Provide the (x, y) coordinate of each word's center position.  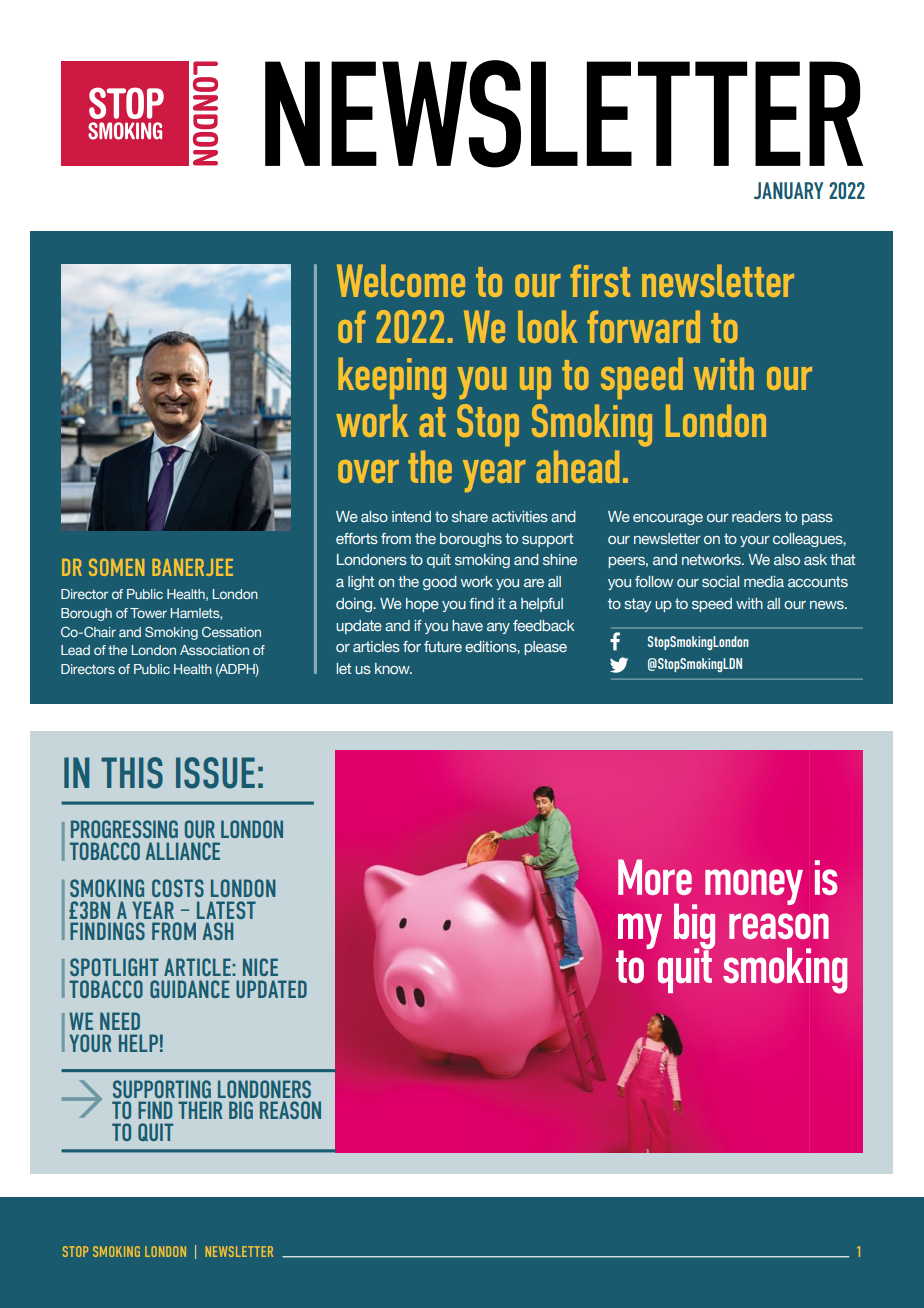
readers (756, 516)
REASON (290, 1110)
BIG (241, 1110)
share (470, 516)
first (600, 280)
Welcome (401, 280)
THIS (132, 773)
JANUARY (788, 190)
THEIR (200, 1110)
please (545, 648)
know (393, 668)
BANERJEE (192, 567)
